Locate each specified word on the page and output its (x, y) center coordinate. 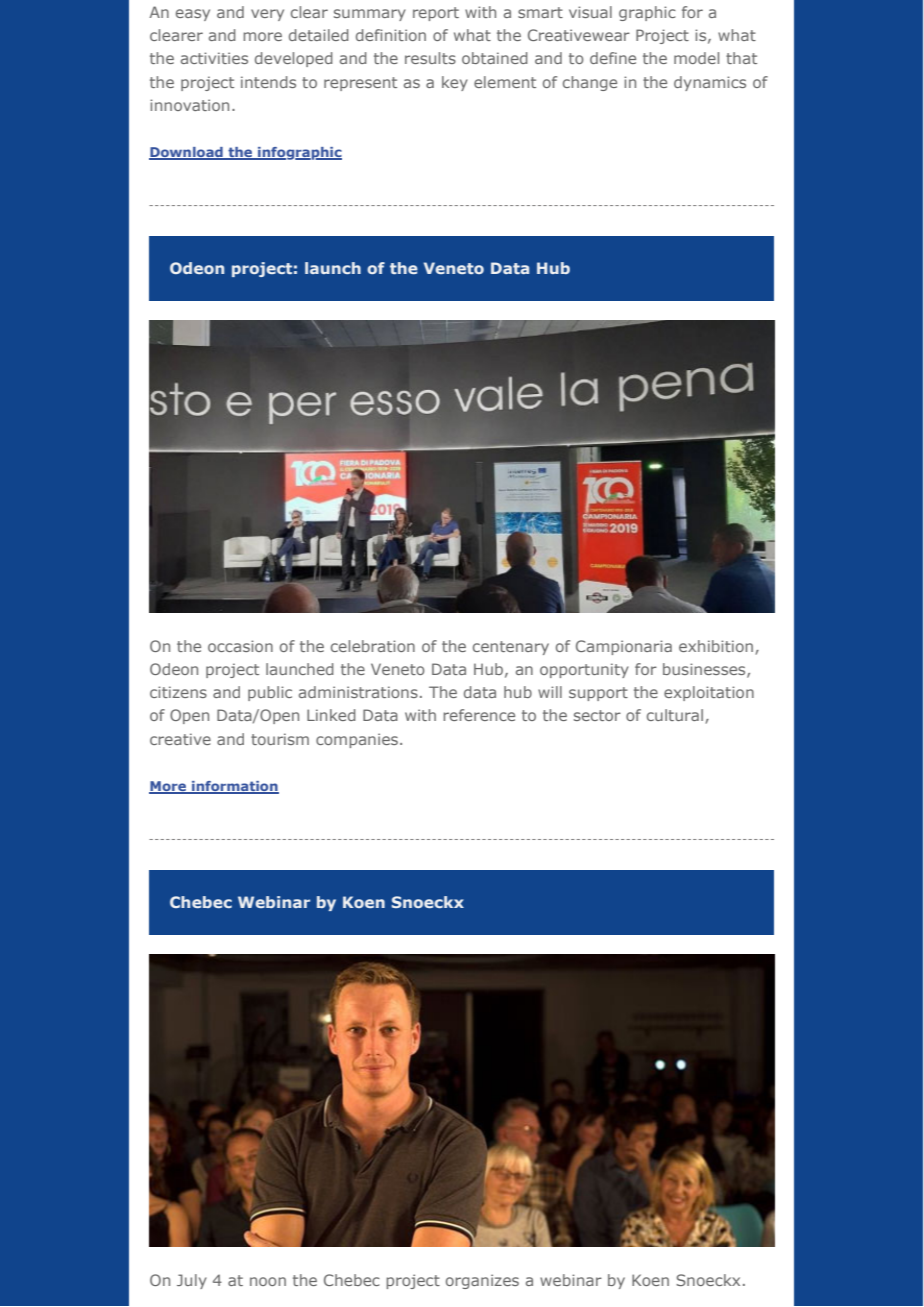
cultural (675, 715)
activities (214, 58)
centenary (511, 648)
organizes (482, 1281)
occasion (240, 646)
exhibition (716, 646)
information (234, 787)
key (455, 83)
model (696, 58)
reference (479, 715)
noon (268, 1281)
